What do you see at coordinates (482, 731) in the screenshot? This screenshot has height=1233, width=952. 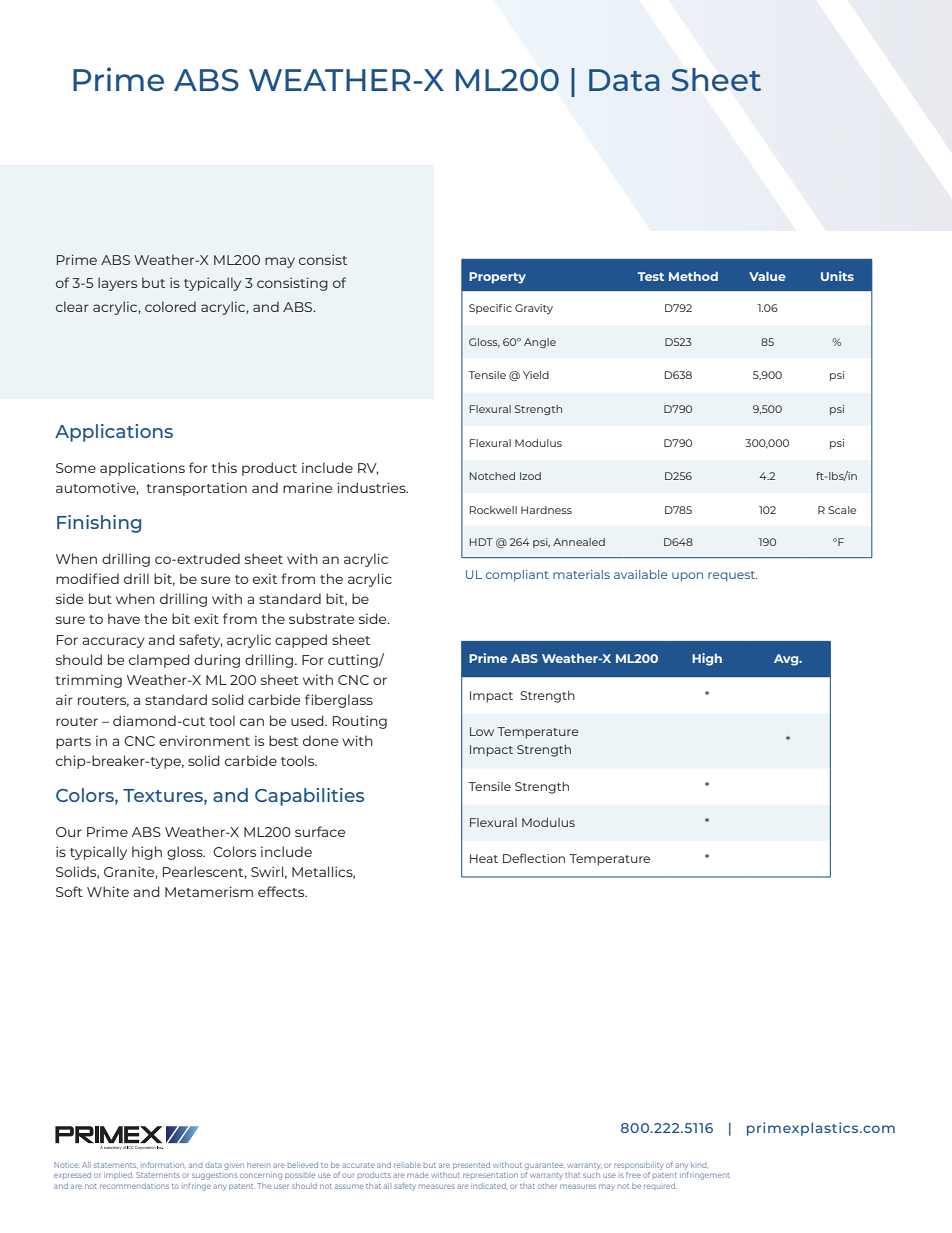 I see `Low` at bounding box center [482, 731].
